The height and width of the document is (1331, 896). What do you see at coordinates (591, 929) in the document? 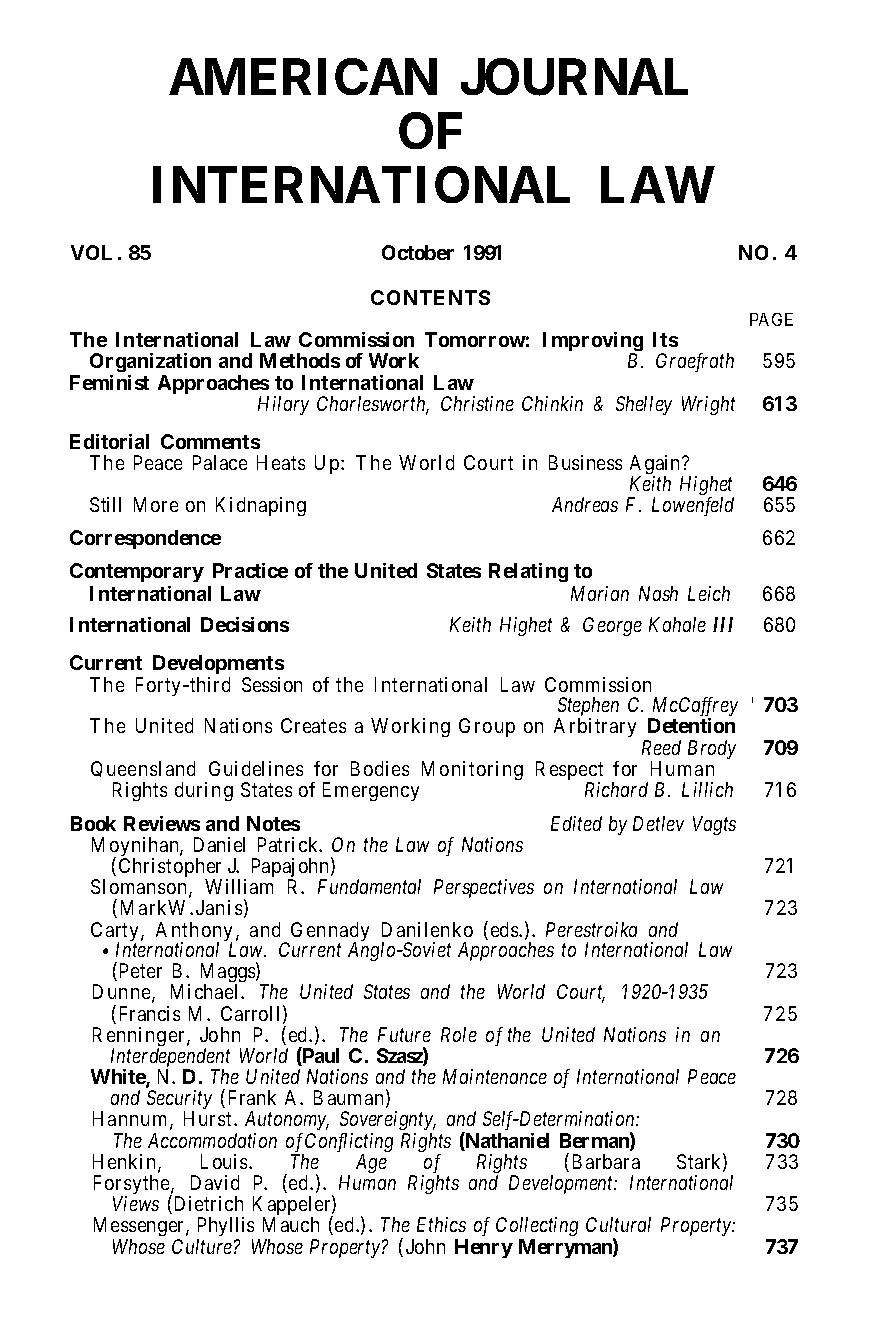
I see `Perestroika` at bounding box center [591, 929].
